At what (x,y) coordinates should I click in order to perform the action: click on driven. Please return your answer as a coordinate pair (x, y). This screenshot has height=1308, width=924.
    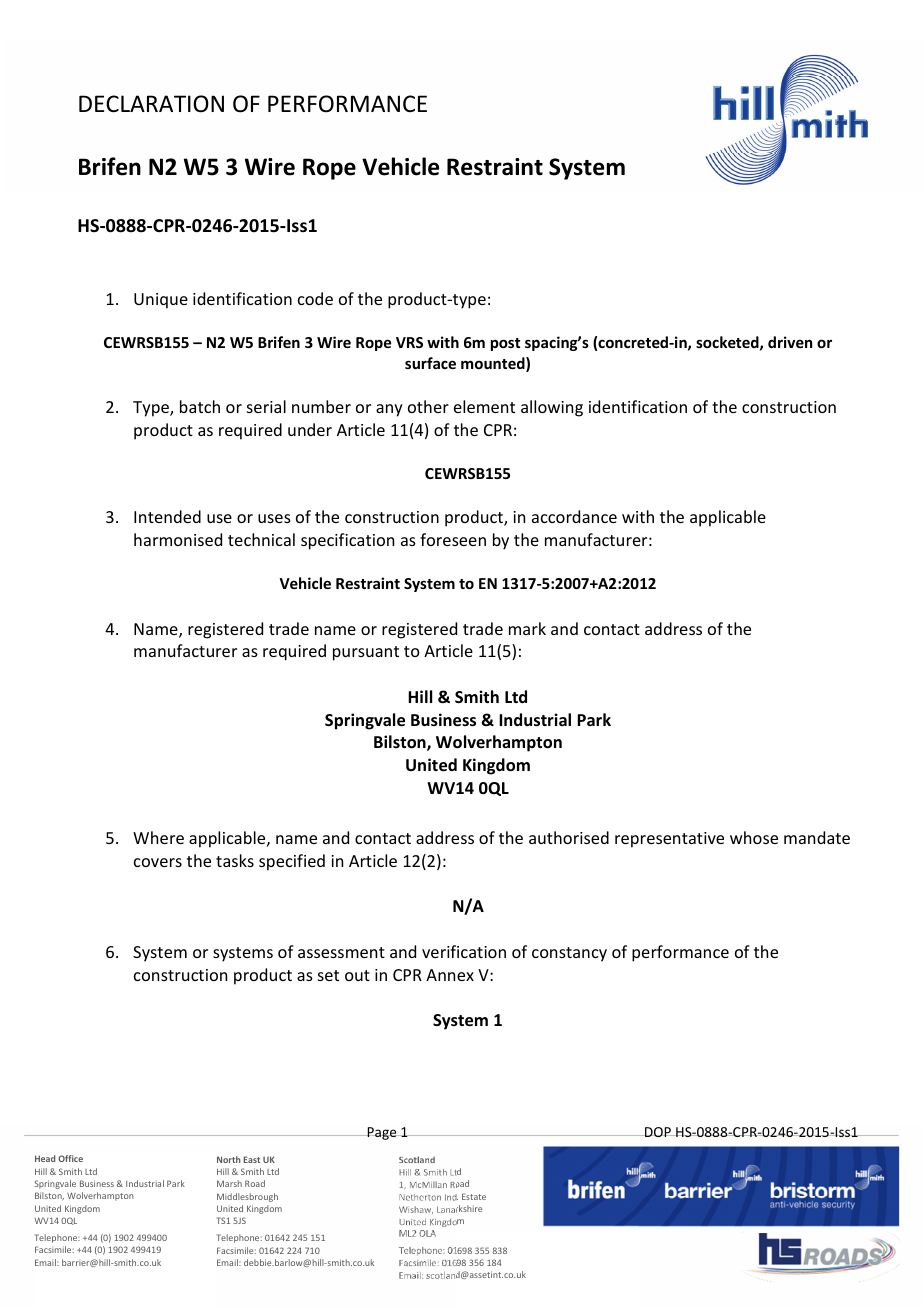
    Looking at the image, I should click on (790, 342).
